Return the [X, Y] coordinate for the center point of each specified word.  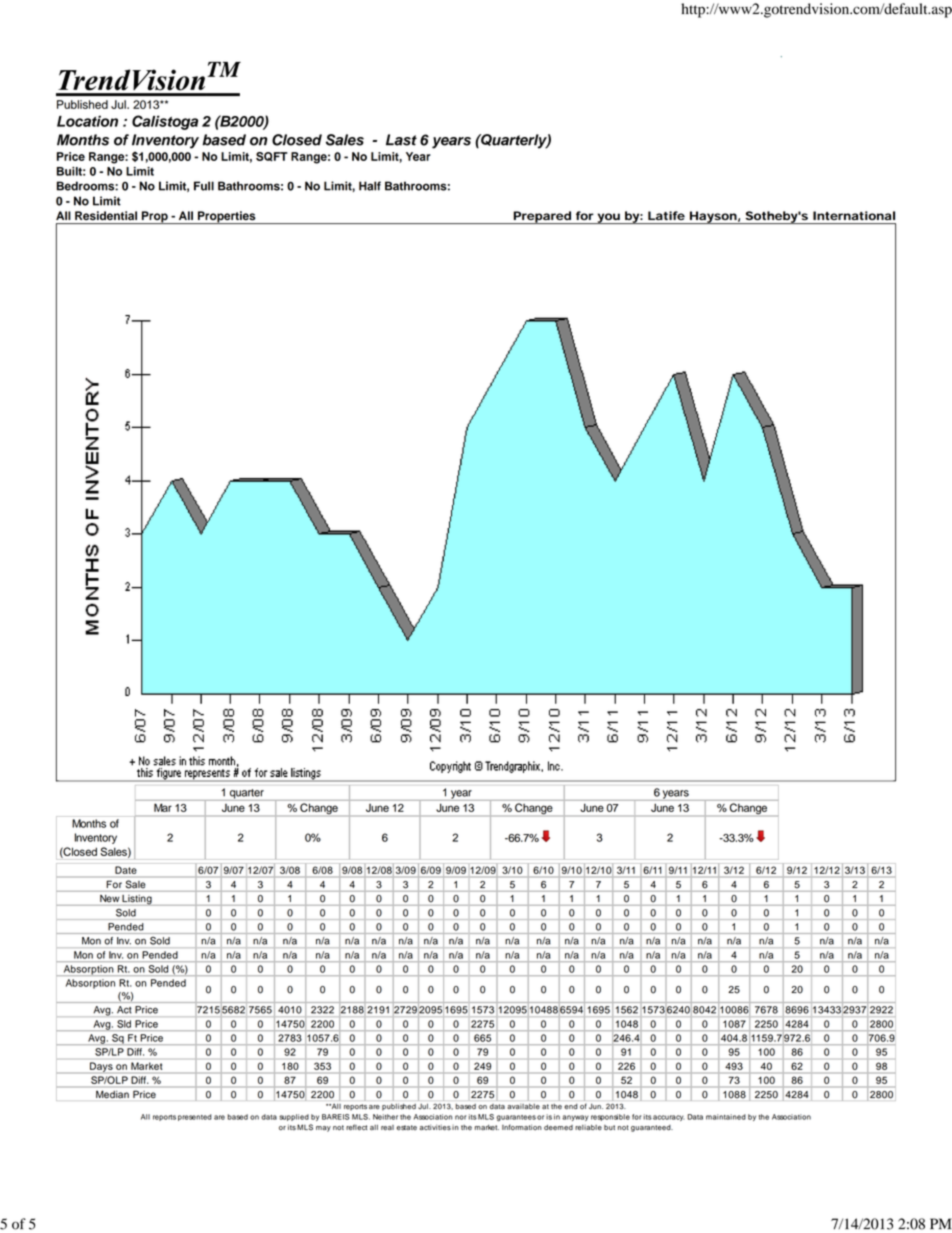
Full [204, 186]
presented [195, 1117]
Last [401, 140]
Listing [137, 900]
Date [125, 870]
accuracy [668, 1118]
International [854, 215]
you [610, 218]
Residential [106, 215]
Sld [124, 1024]
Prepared [543, 217]
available [523, 1107]
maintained [726, 1117]
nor [460, 1117]
